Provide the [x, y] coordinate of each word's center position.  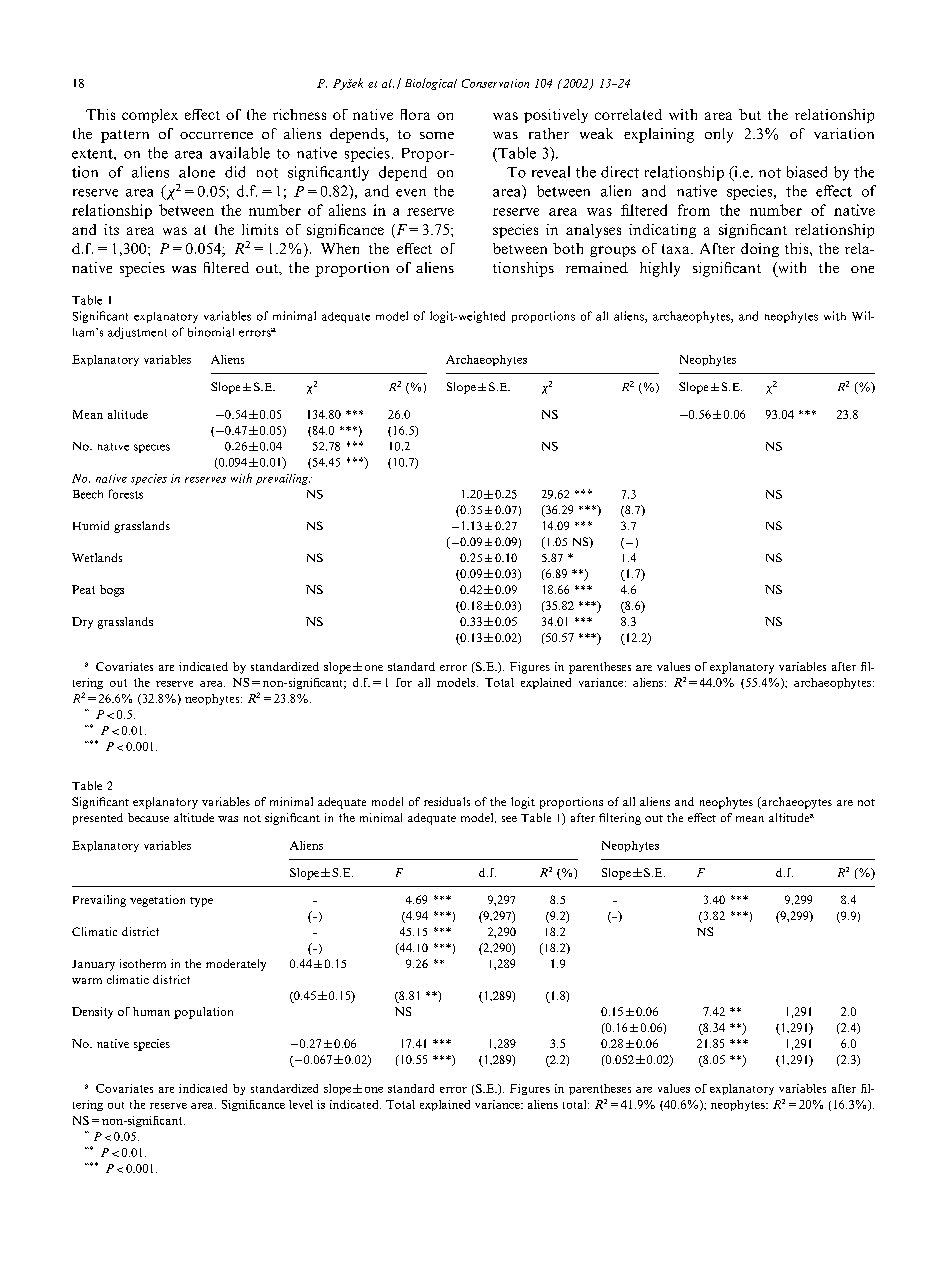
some [437, 135]
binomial [211, 332]
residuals [447, 801]
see [509, 819]
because [148, 817]
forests [126, 494]
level [301, 1104]
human [151, 1011]
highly [660, 269]
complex [150, 116]
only [719, 135]
